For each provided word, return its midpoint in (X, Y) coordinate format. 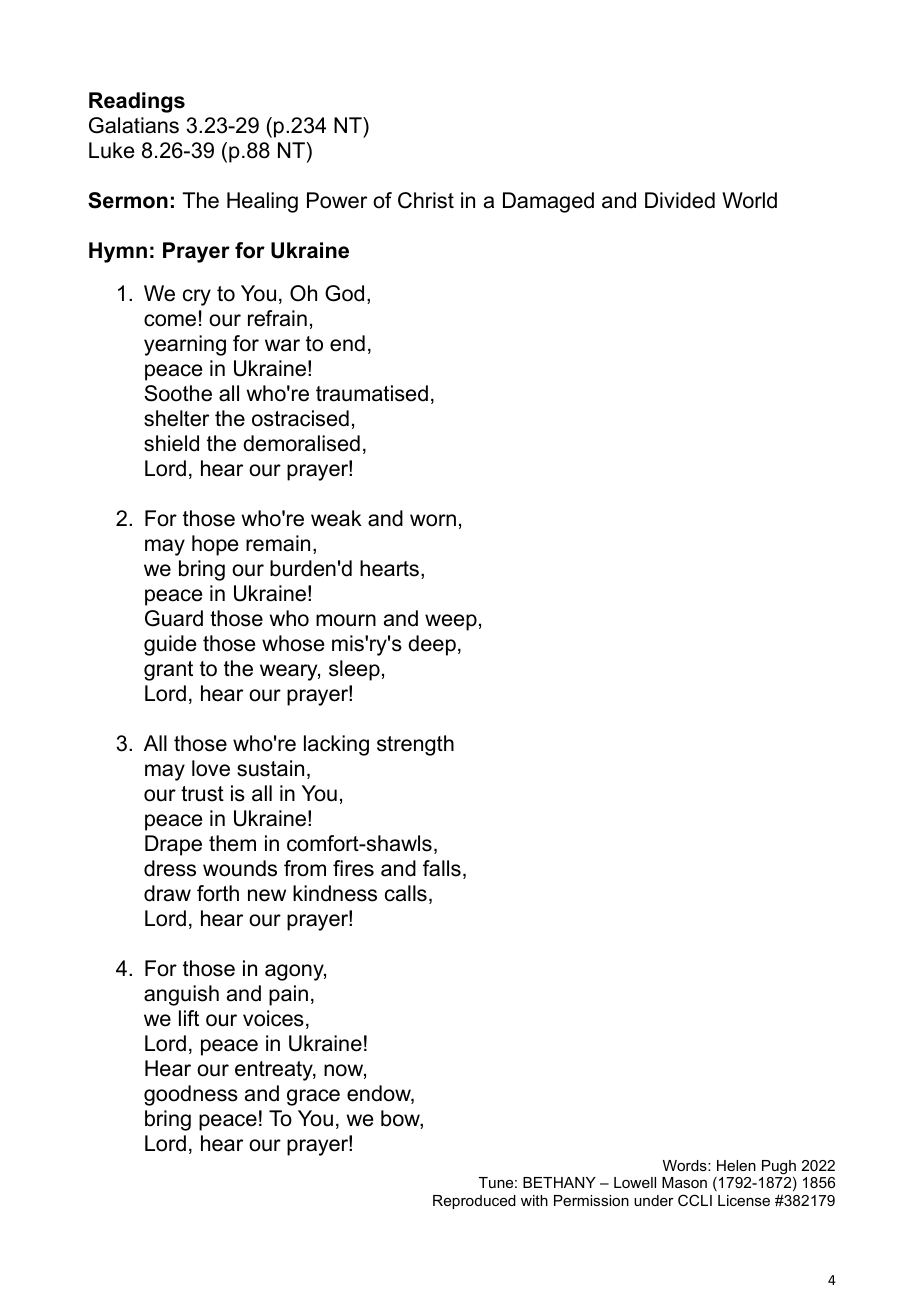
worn (433, 520)
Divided (680, 200)
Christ (426, 200)
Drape (173, 845)
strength (415, 745)
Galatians (134, 125)
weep (451, 622)
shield (171, 443)
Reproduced (474, 1202)
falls (442, 868)
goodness (191, 1095)
